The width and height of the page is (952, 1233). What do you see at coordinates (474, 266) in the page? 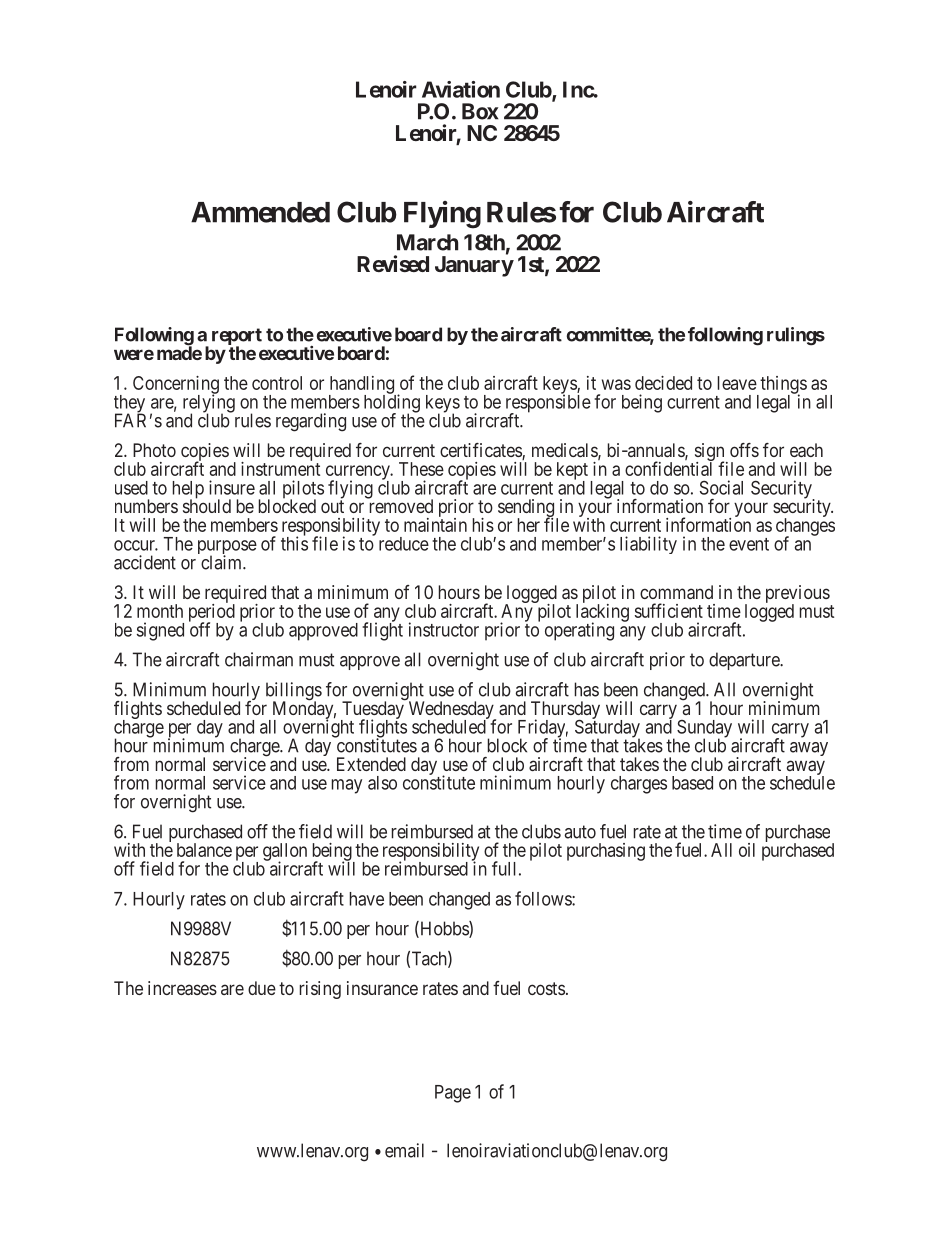
I see `January` at bounding box center [474, 266].
